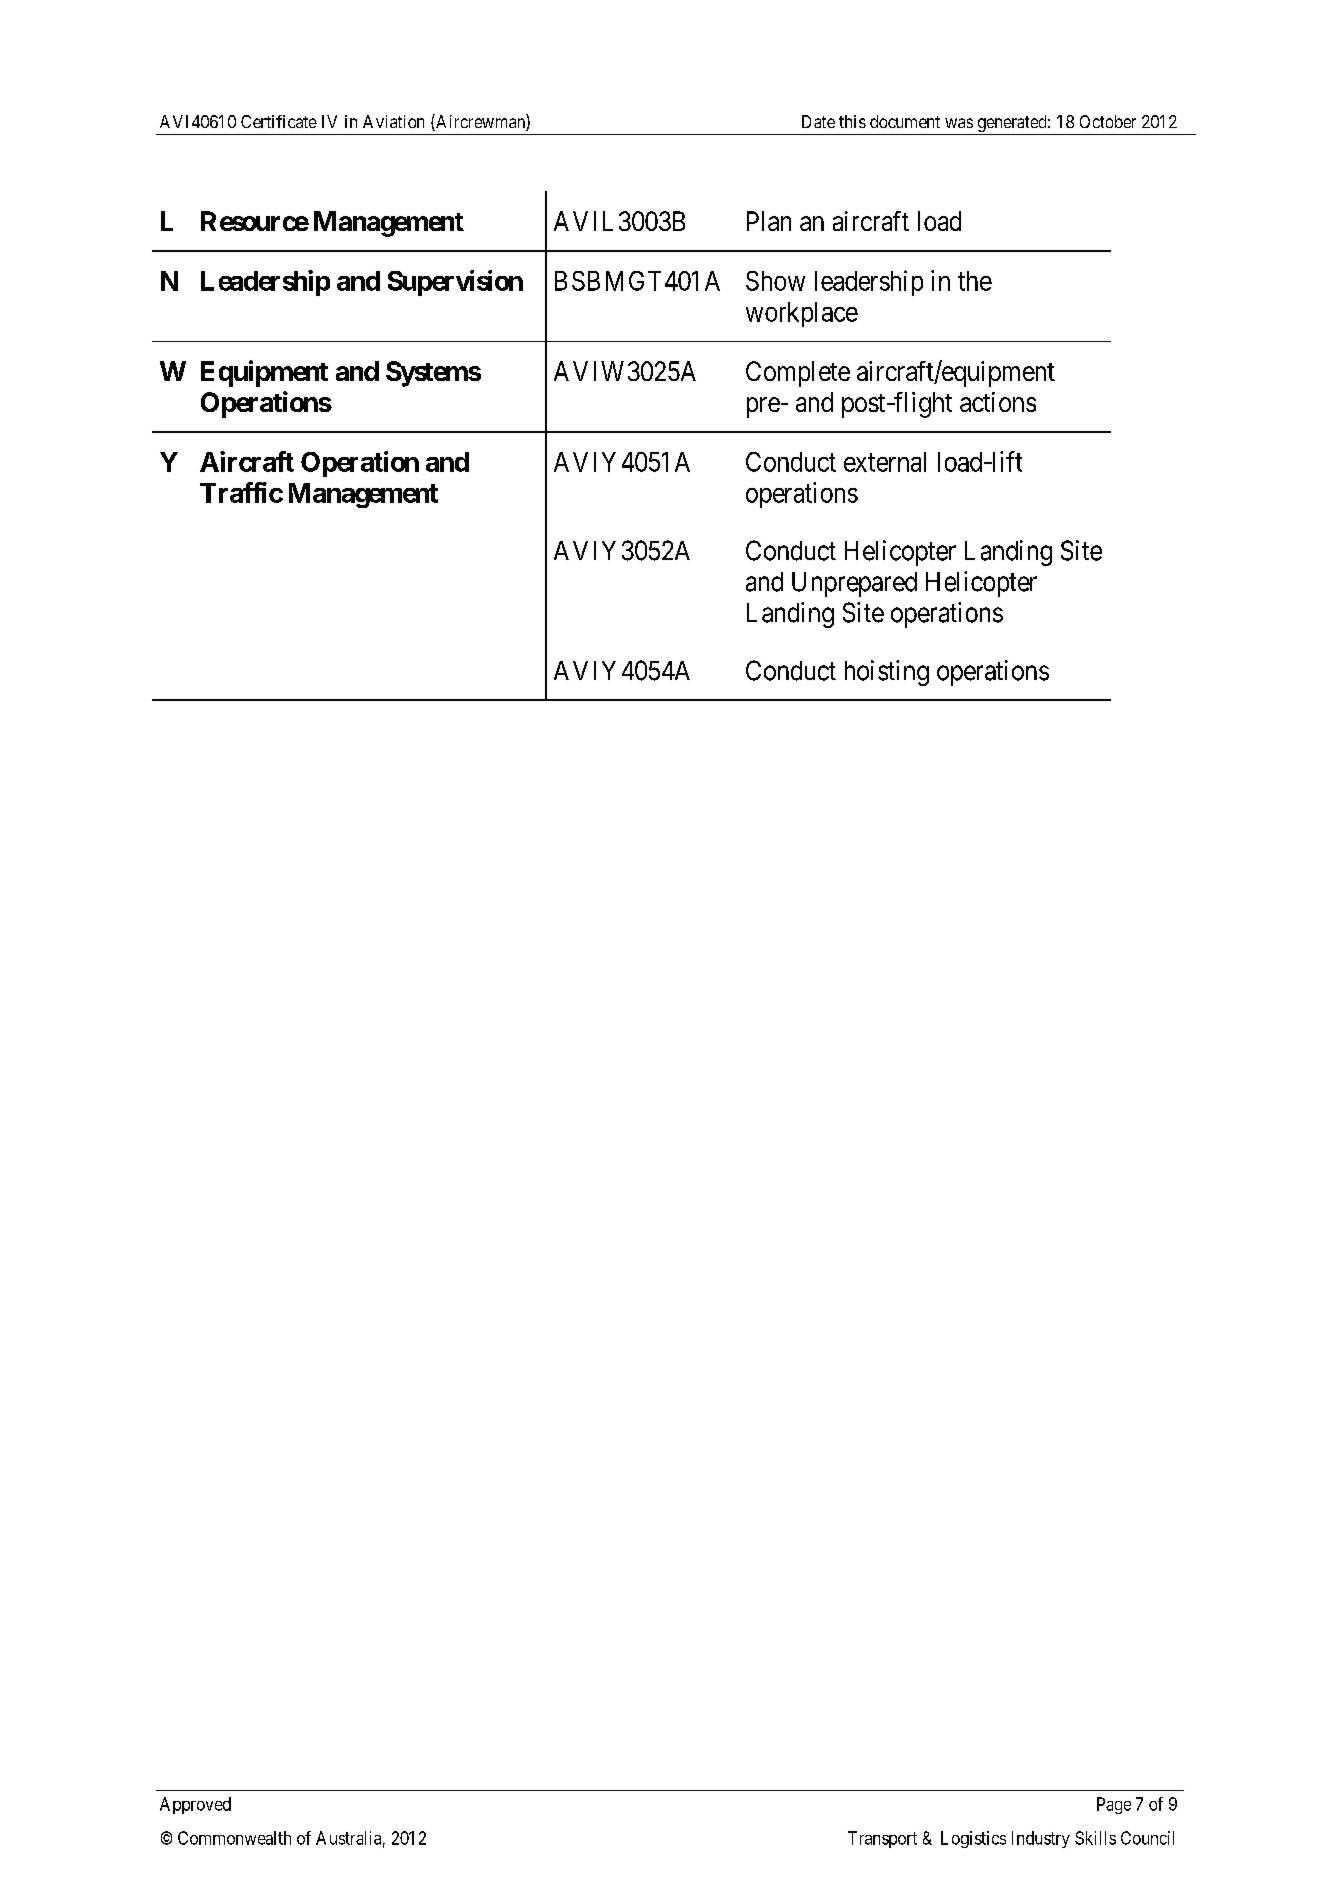 The width and height of the screenshot is (1336, 1888). I want to click on Commonwealth, so click(234, 1838).
